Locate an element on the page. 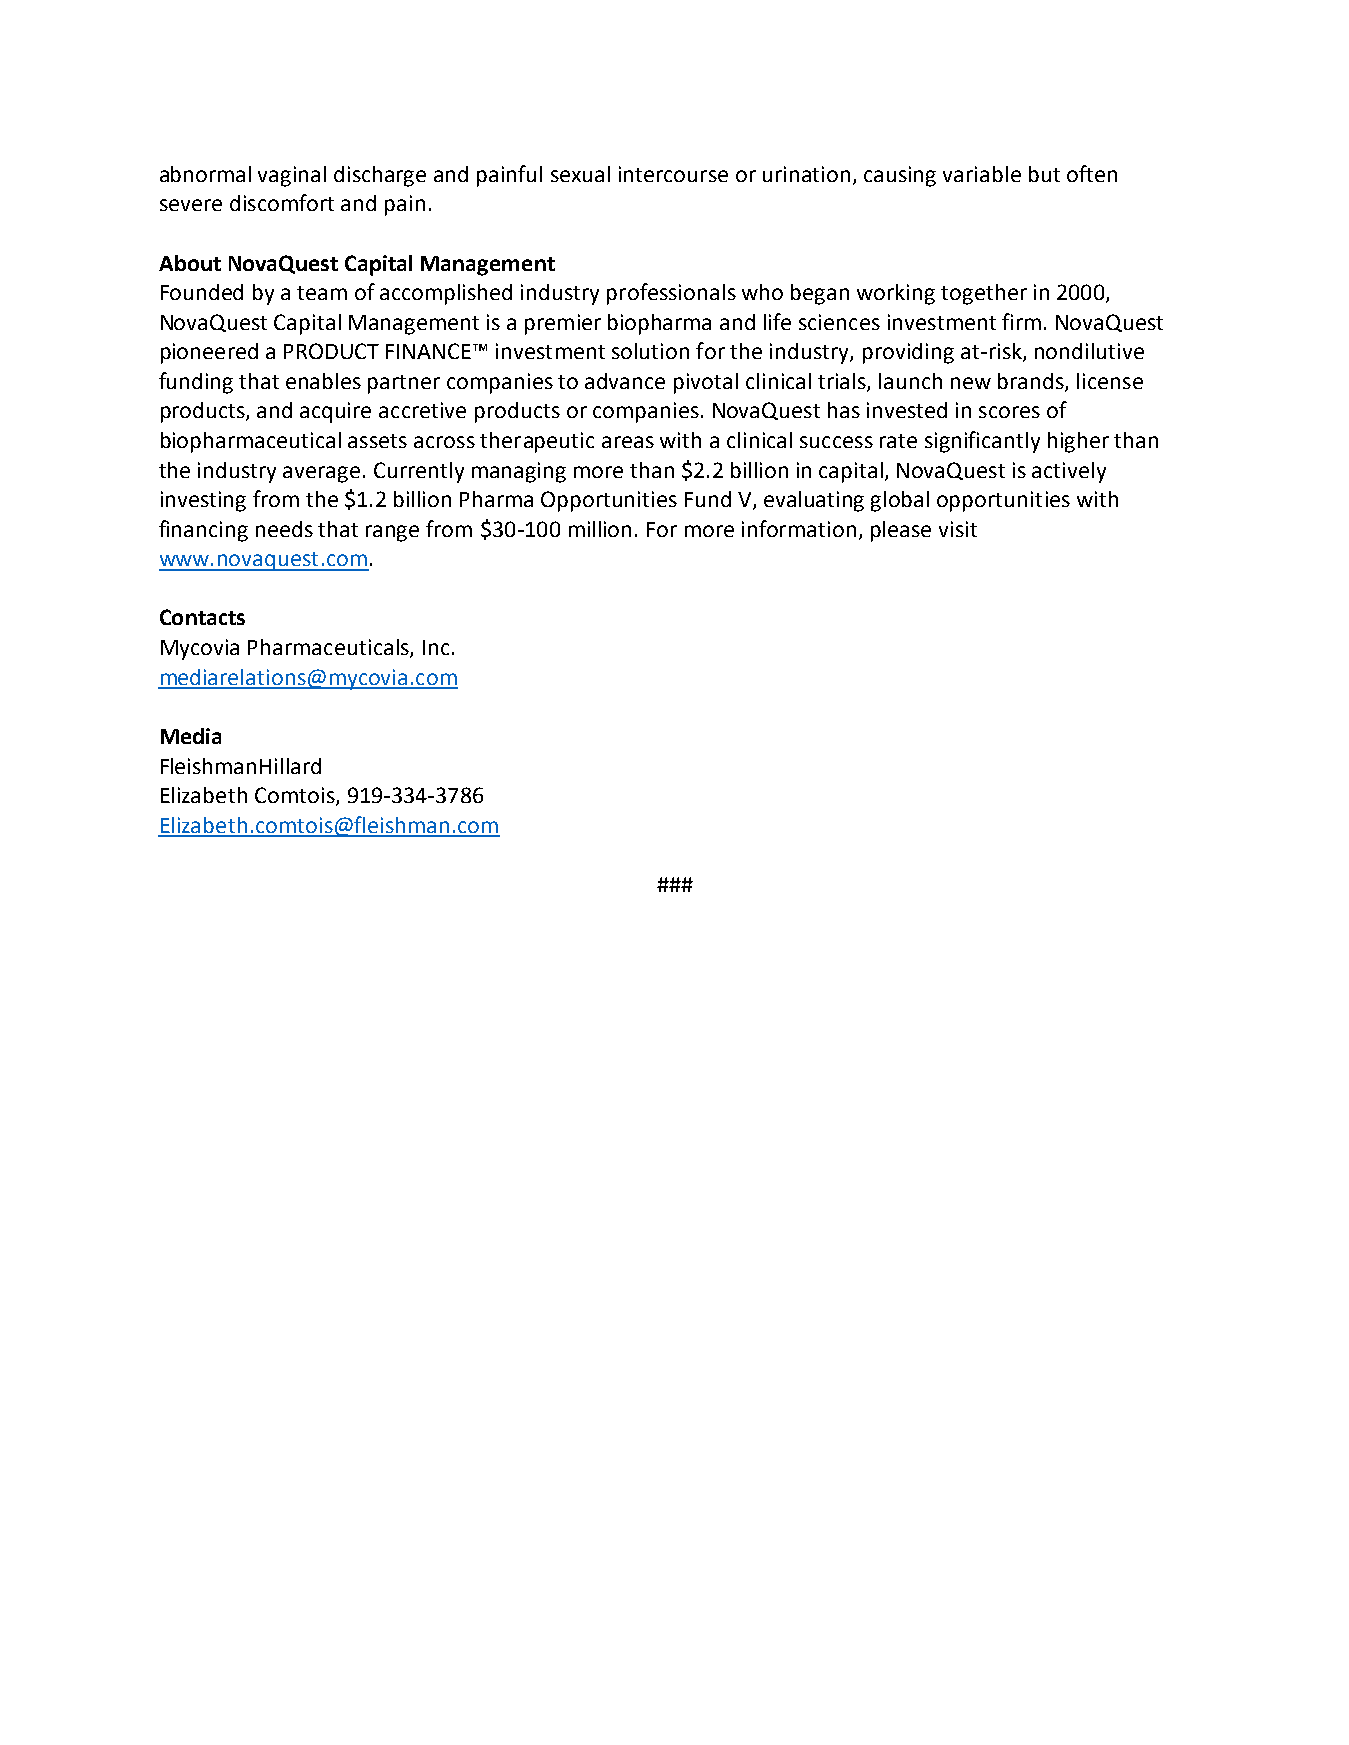 Image resolution: width=1349 pixels, height=1745 pixels. intercourse is located at coordinates (673, 174).
